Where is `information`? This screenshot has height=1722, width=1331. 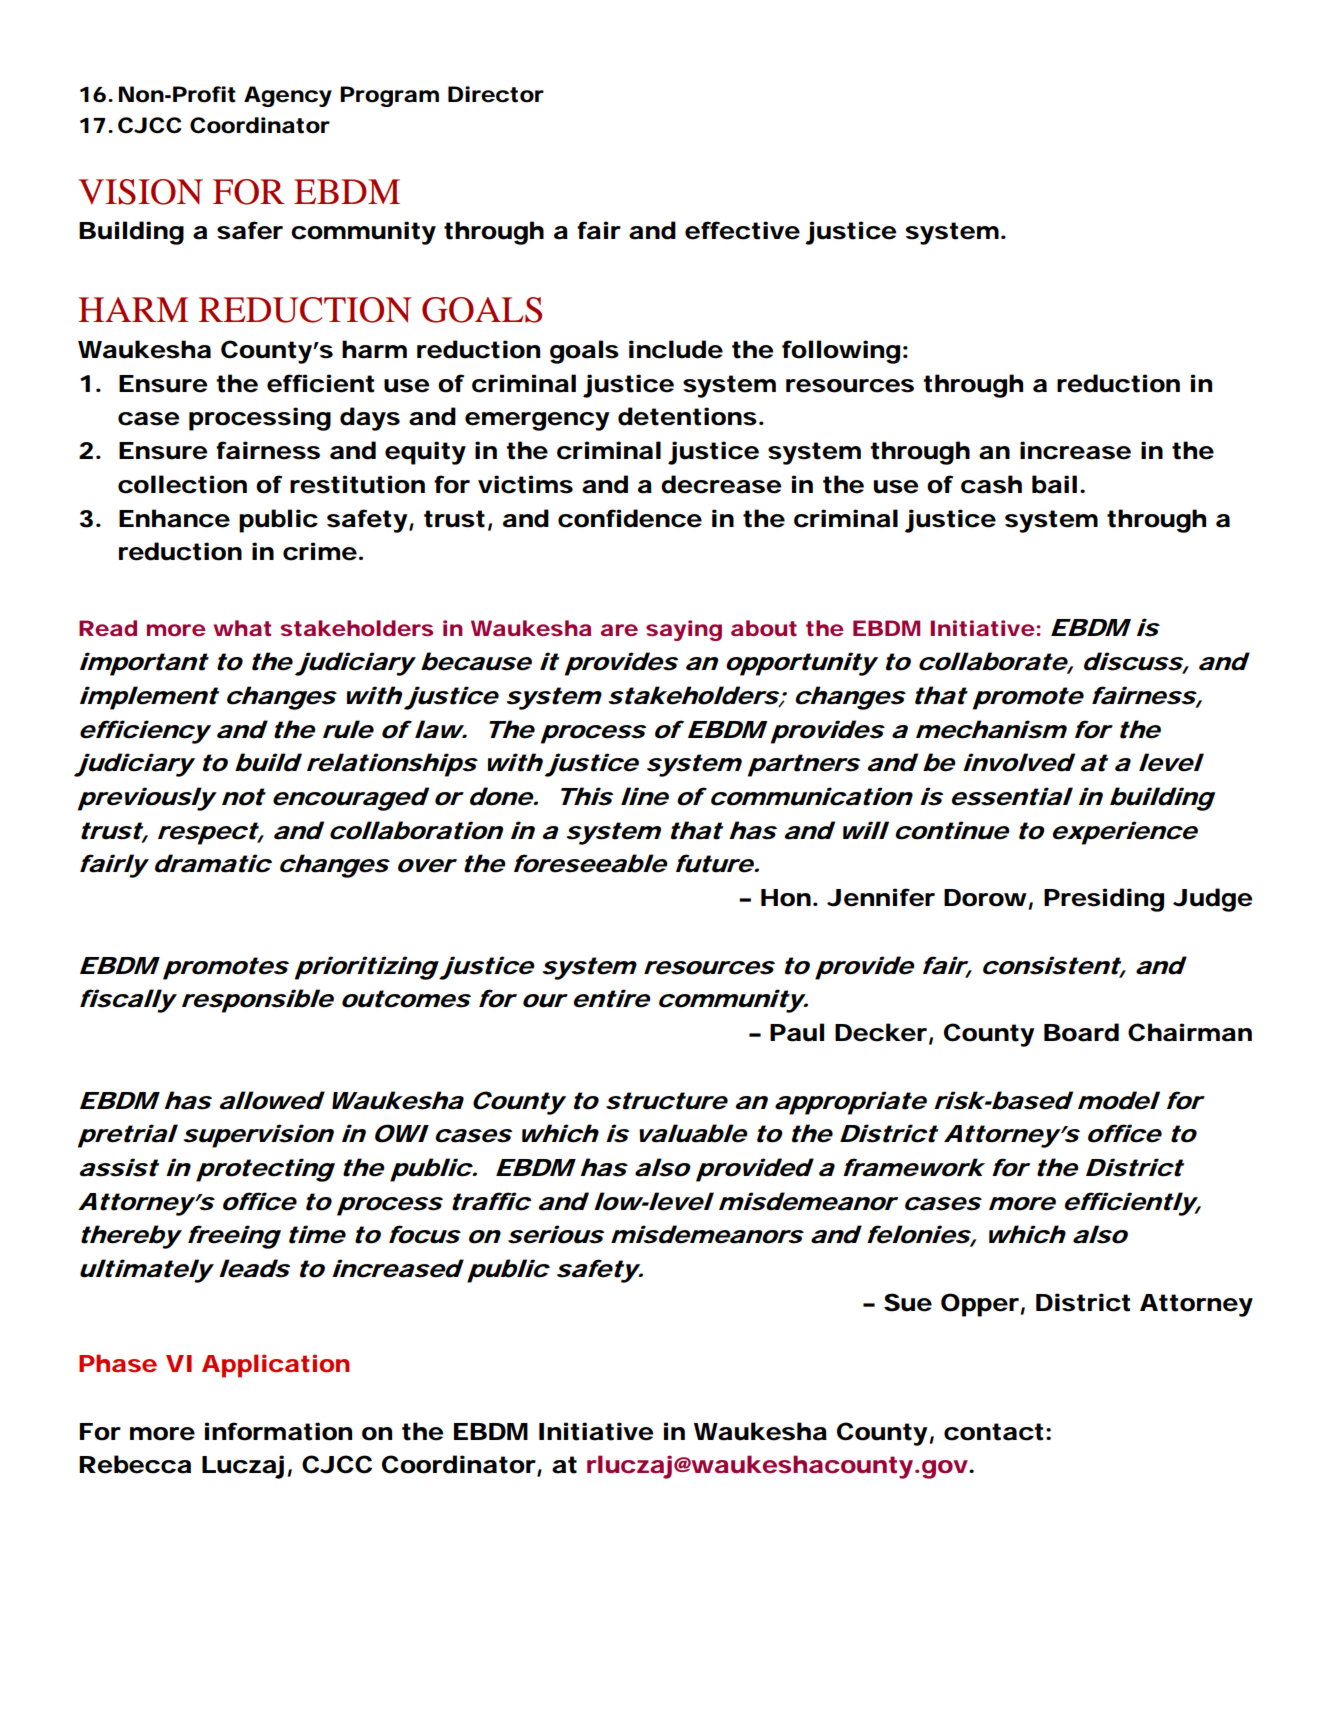 information is located at coordinates (278, 1431).
